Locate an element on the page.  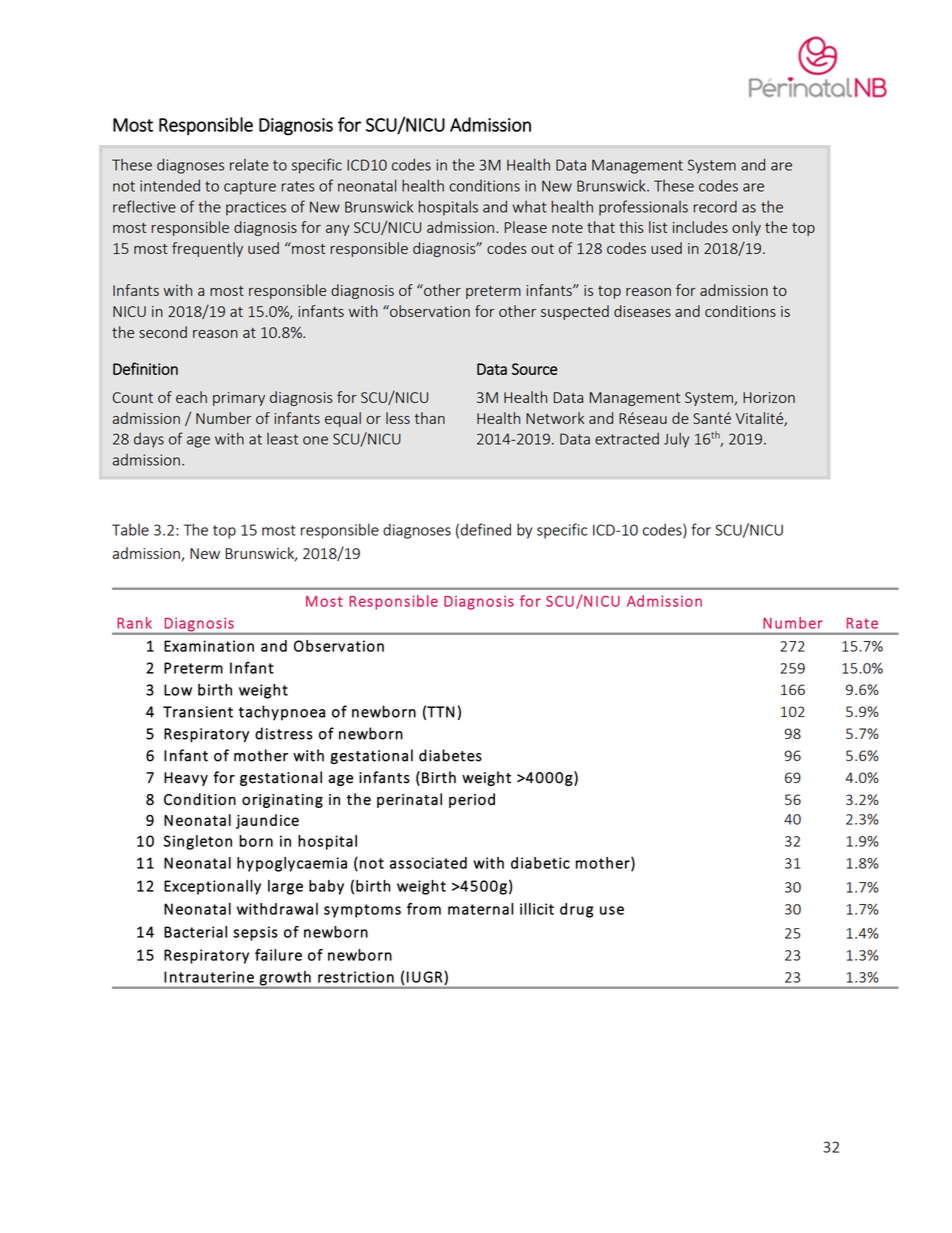
what is located at coordinates (530, 207).
